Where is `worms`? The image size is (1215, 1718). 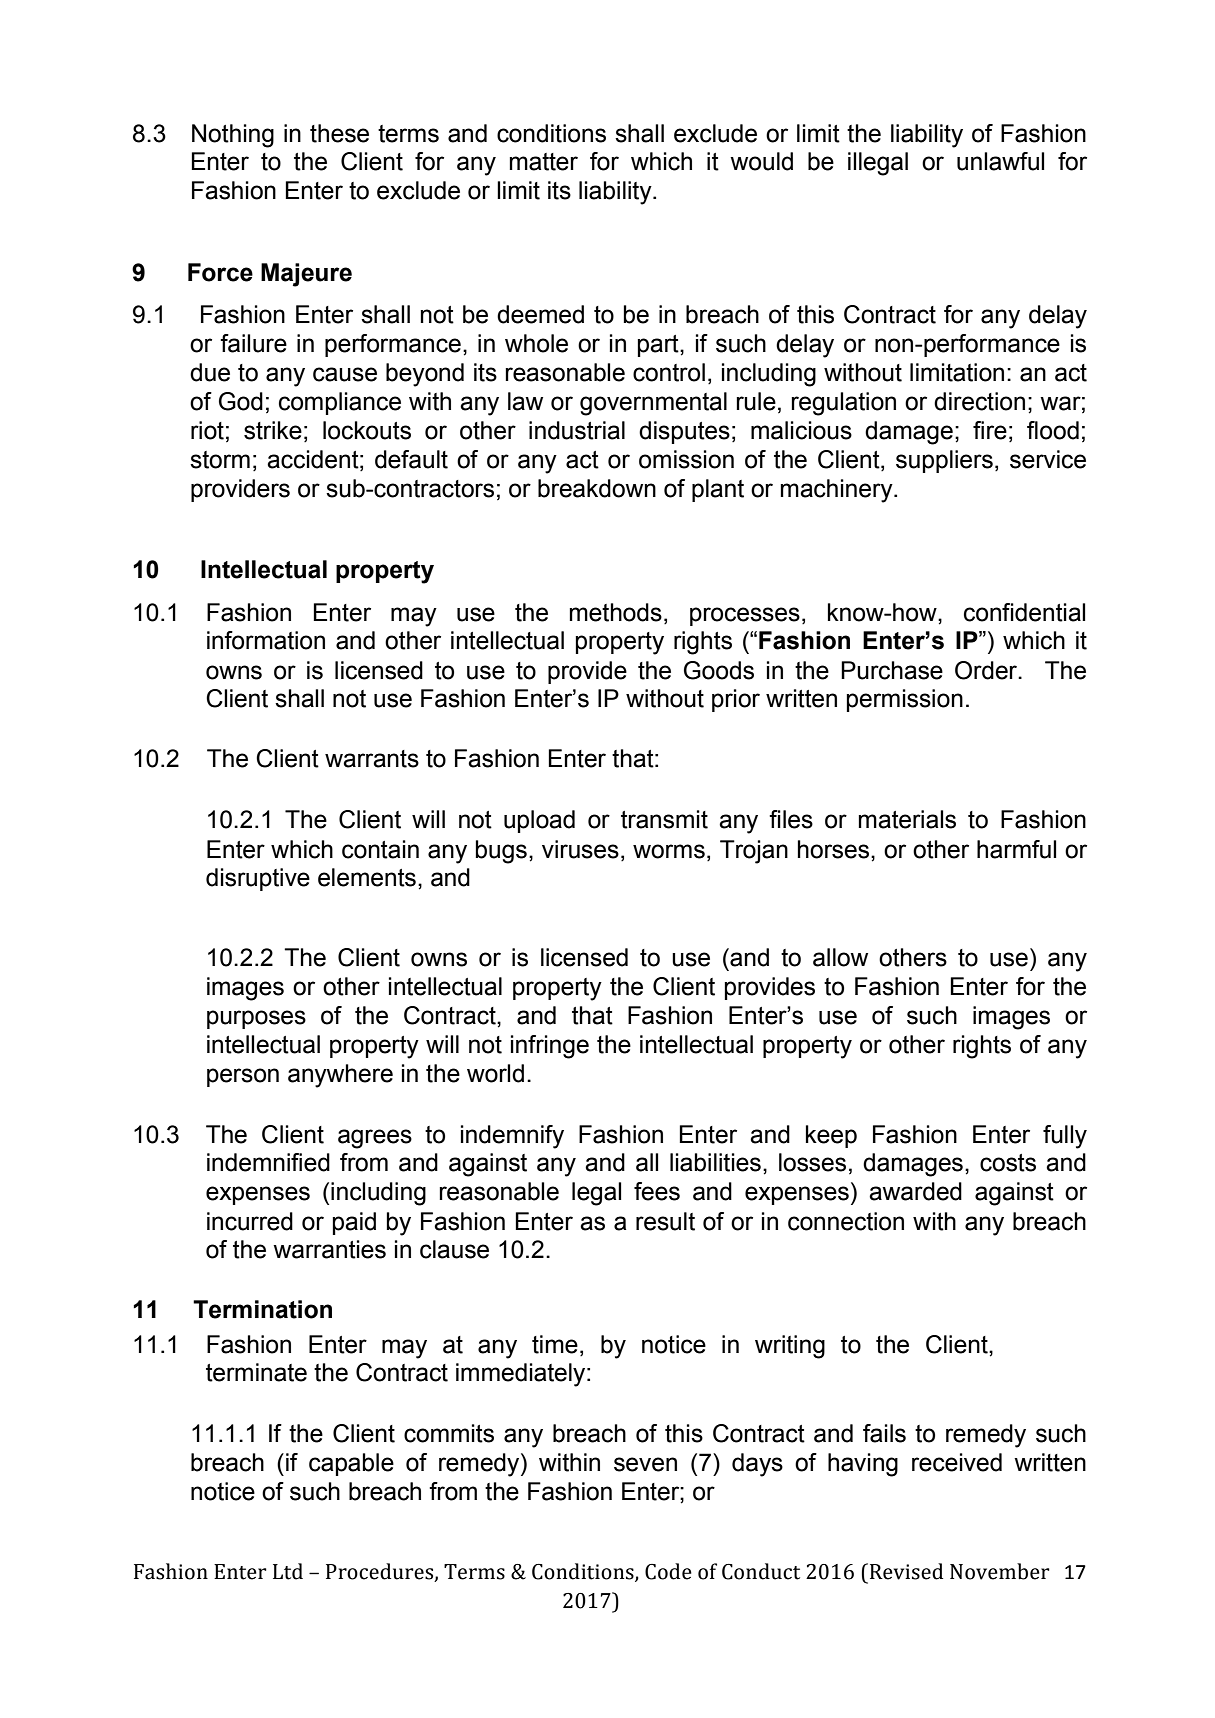
worms is located at coordinates (669, 851).
